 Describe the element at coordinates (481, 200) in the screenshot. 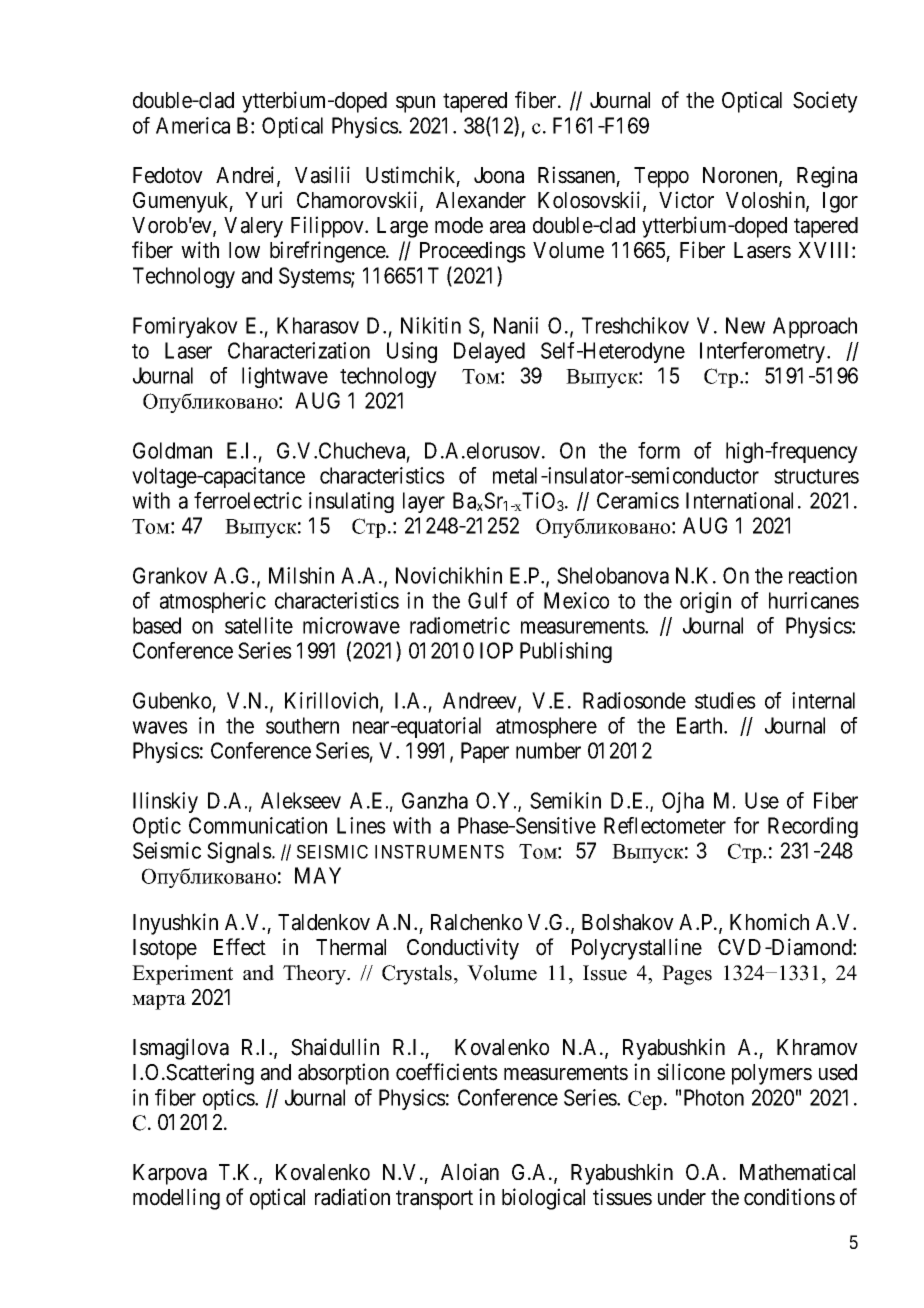

I see `Alexander` at that location.
